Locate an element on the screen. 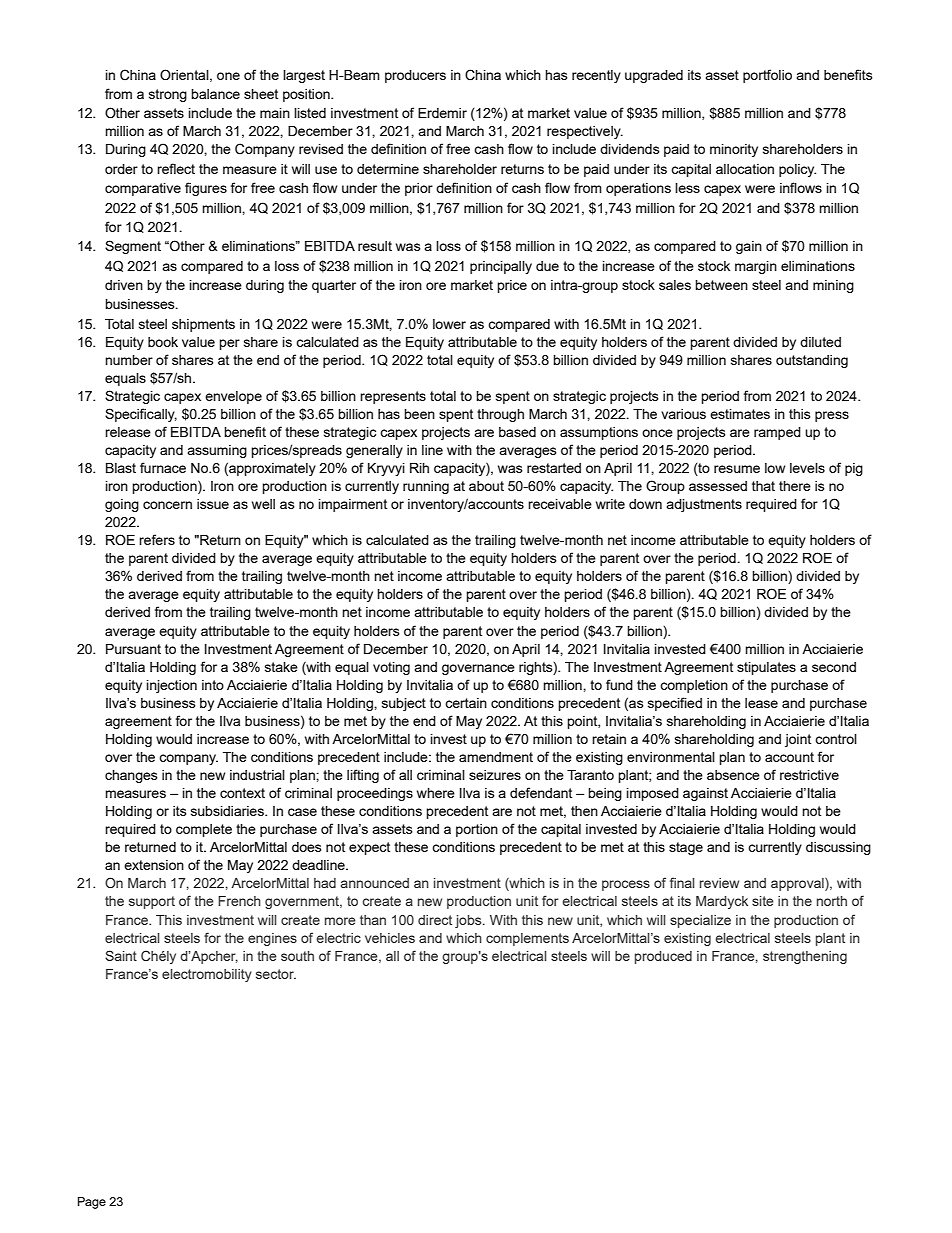 The width and height of the screenshot is (952, 1233). lower is located at coordinates (449, 324).
